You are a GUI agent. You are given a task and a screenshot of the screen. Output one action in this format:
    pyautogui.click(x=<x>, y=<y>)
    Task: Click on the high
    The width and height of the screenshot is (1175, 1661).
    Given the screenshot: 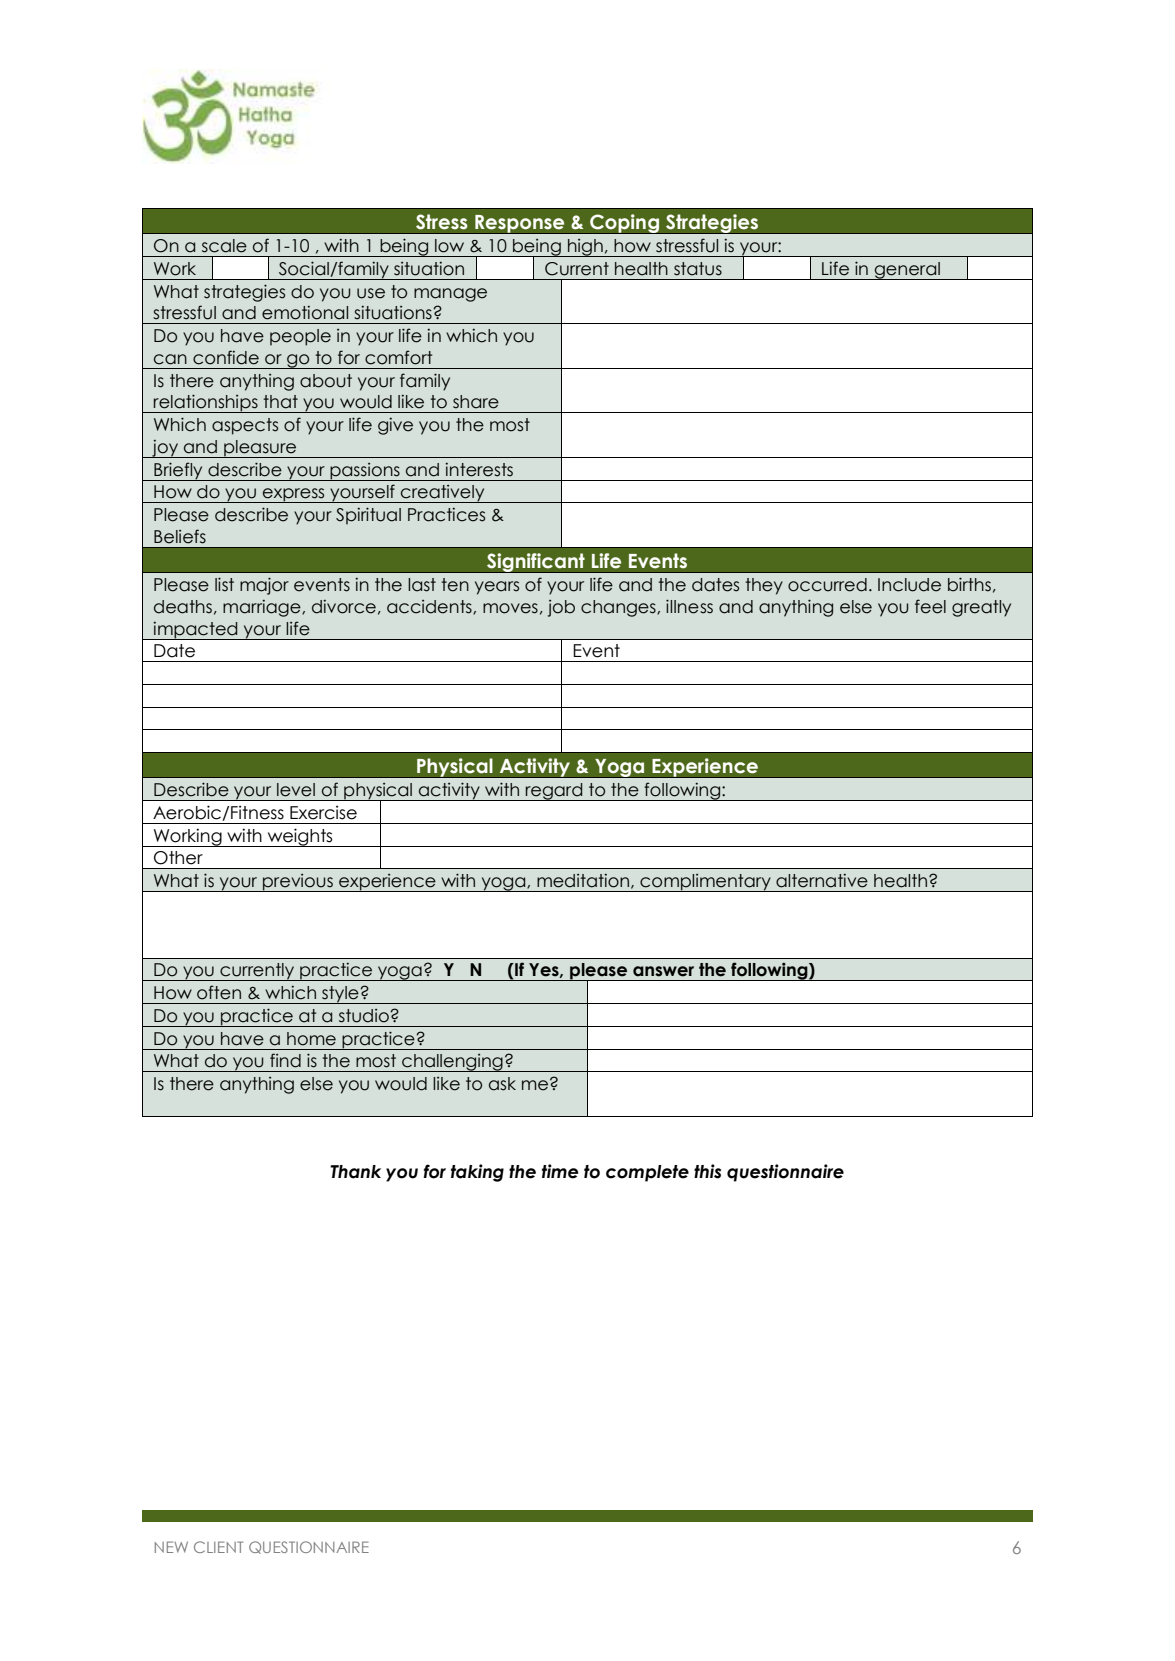 What is the action you would take?
    pyautogui.click(x=585, y=248)
